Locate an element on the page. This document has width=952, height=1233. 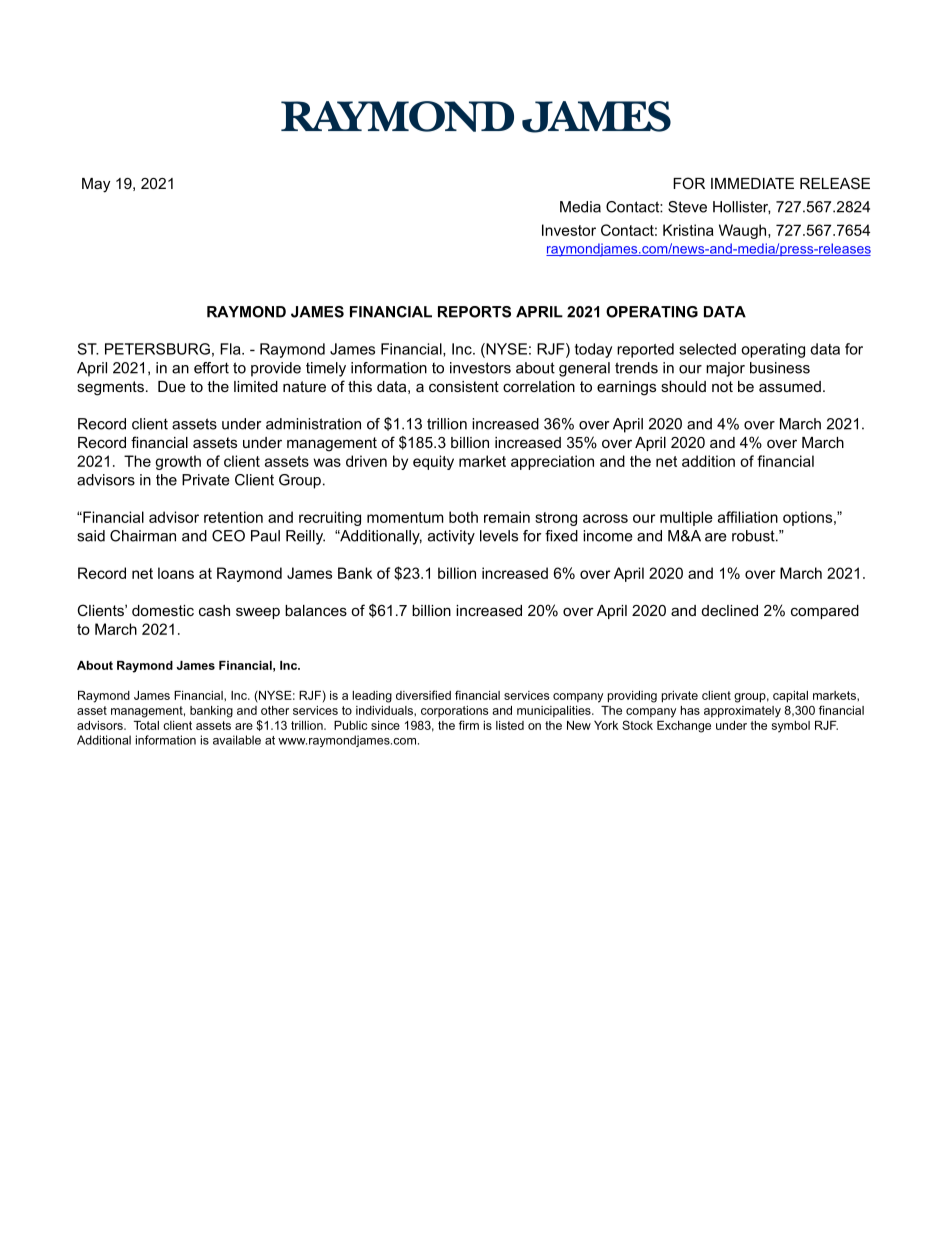
affiliation is located at coordinates (748, 517).
